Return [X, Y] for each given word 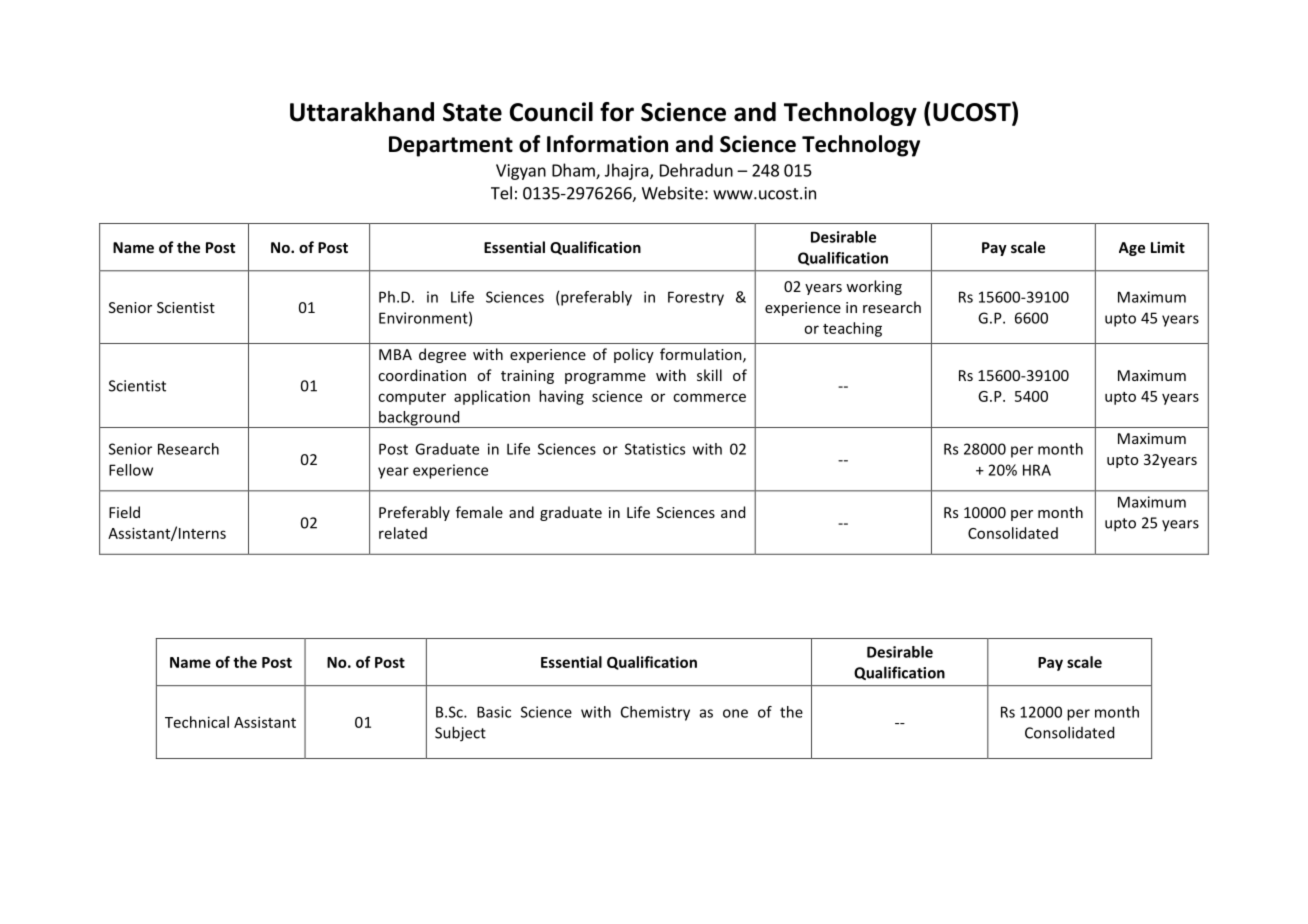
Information [607, 144]
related [403, 533]
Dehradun [696, 170]
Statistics [655, 449]
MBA [395, 354]
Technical [197, 722]
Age [1132, 249]
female [479, 512]
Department [451, 146]
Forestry [696, 298]
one [735, 713]
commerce [709, 397]
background [419, 419]
